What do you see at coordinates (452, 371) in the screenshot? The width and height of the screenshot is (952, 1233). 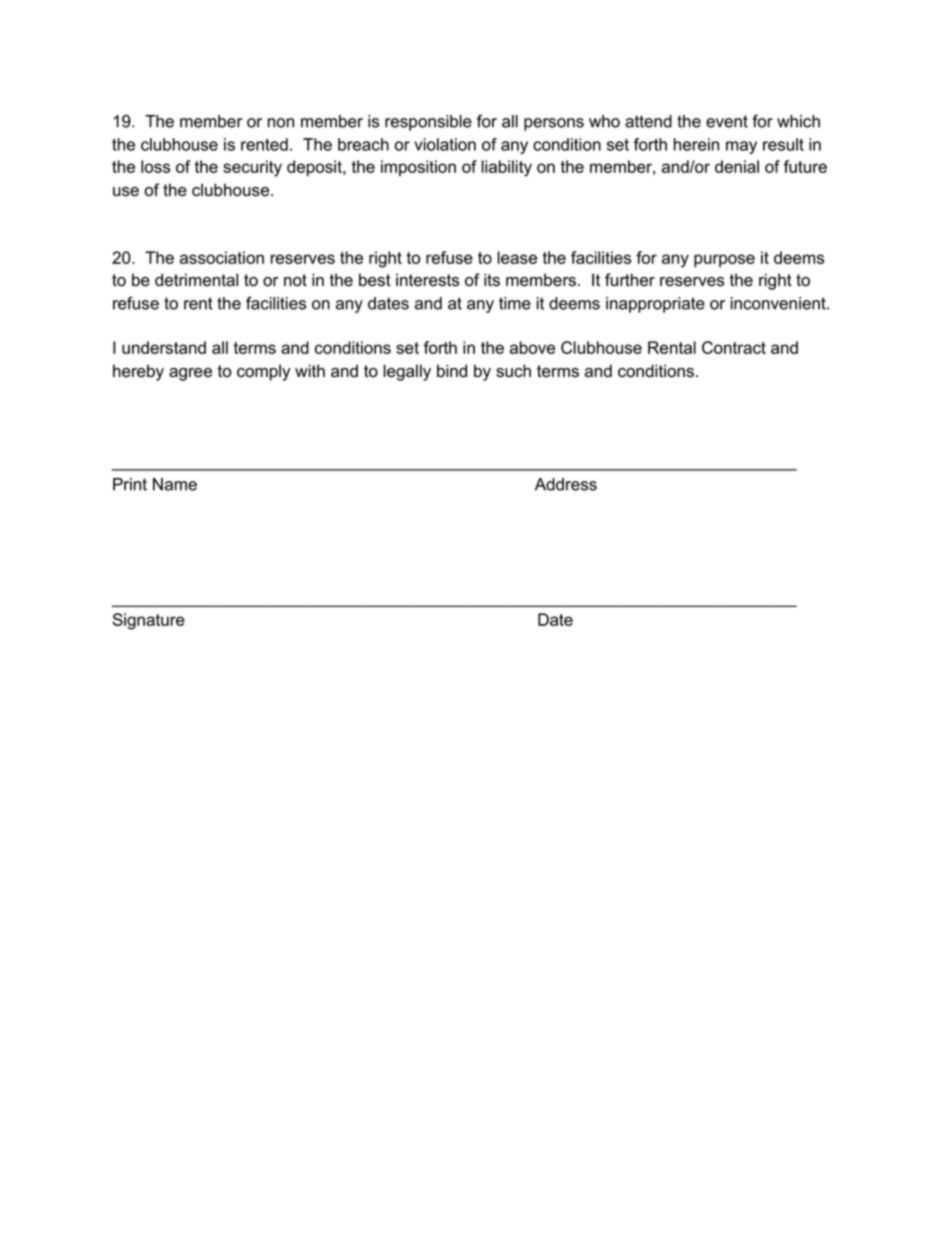 I see `bind` at bounding box center [452, 371].
